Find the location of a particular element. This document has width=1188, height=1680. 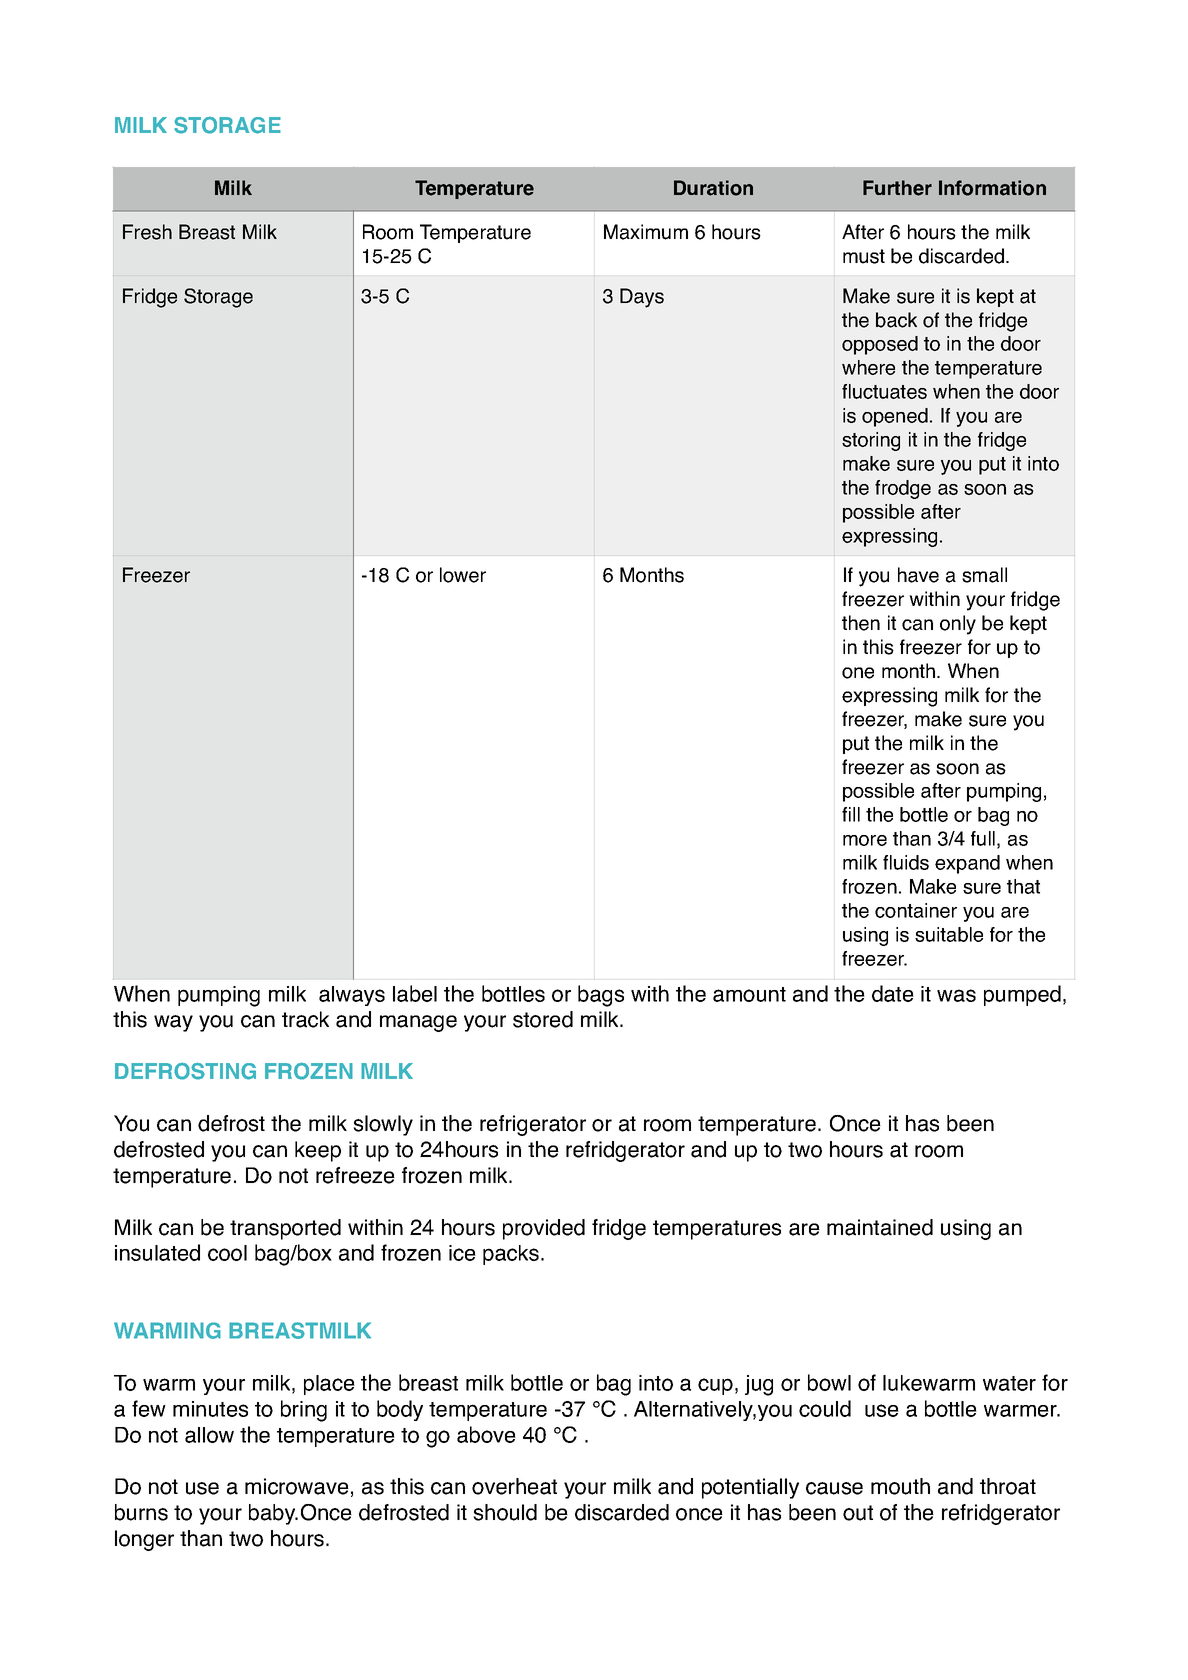

bags is located at coordinates (601, 996).
